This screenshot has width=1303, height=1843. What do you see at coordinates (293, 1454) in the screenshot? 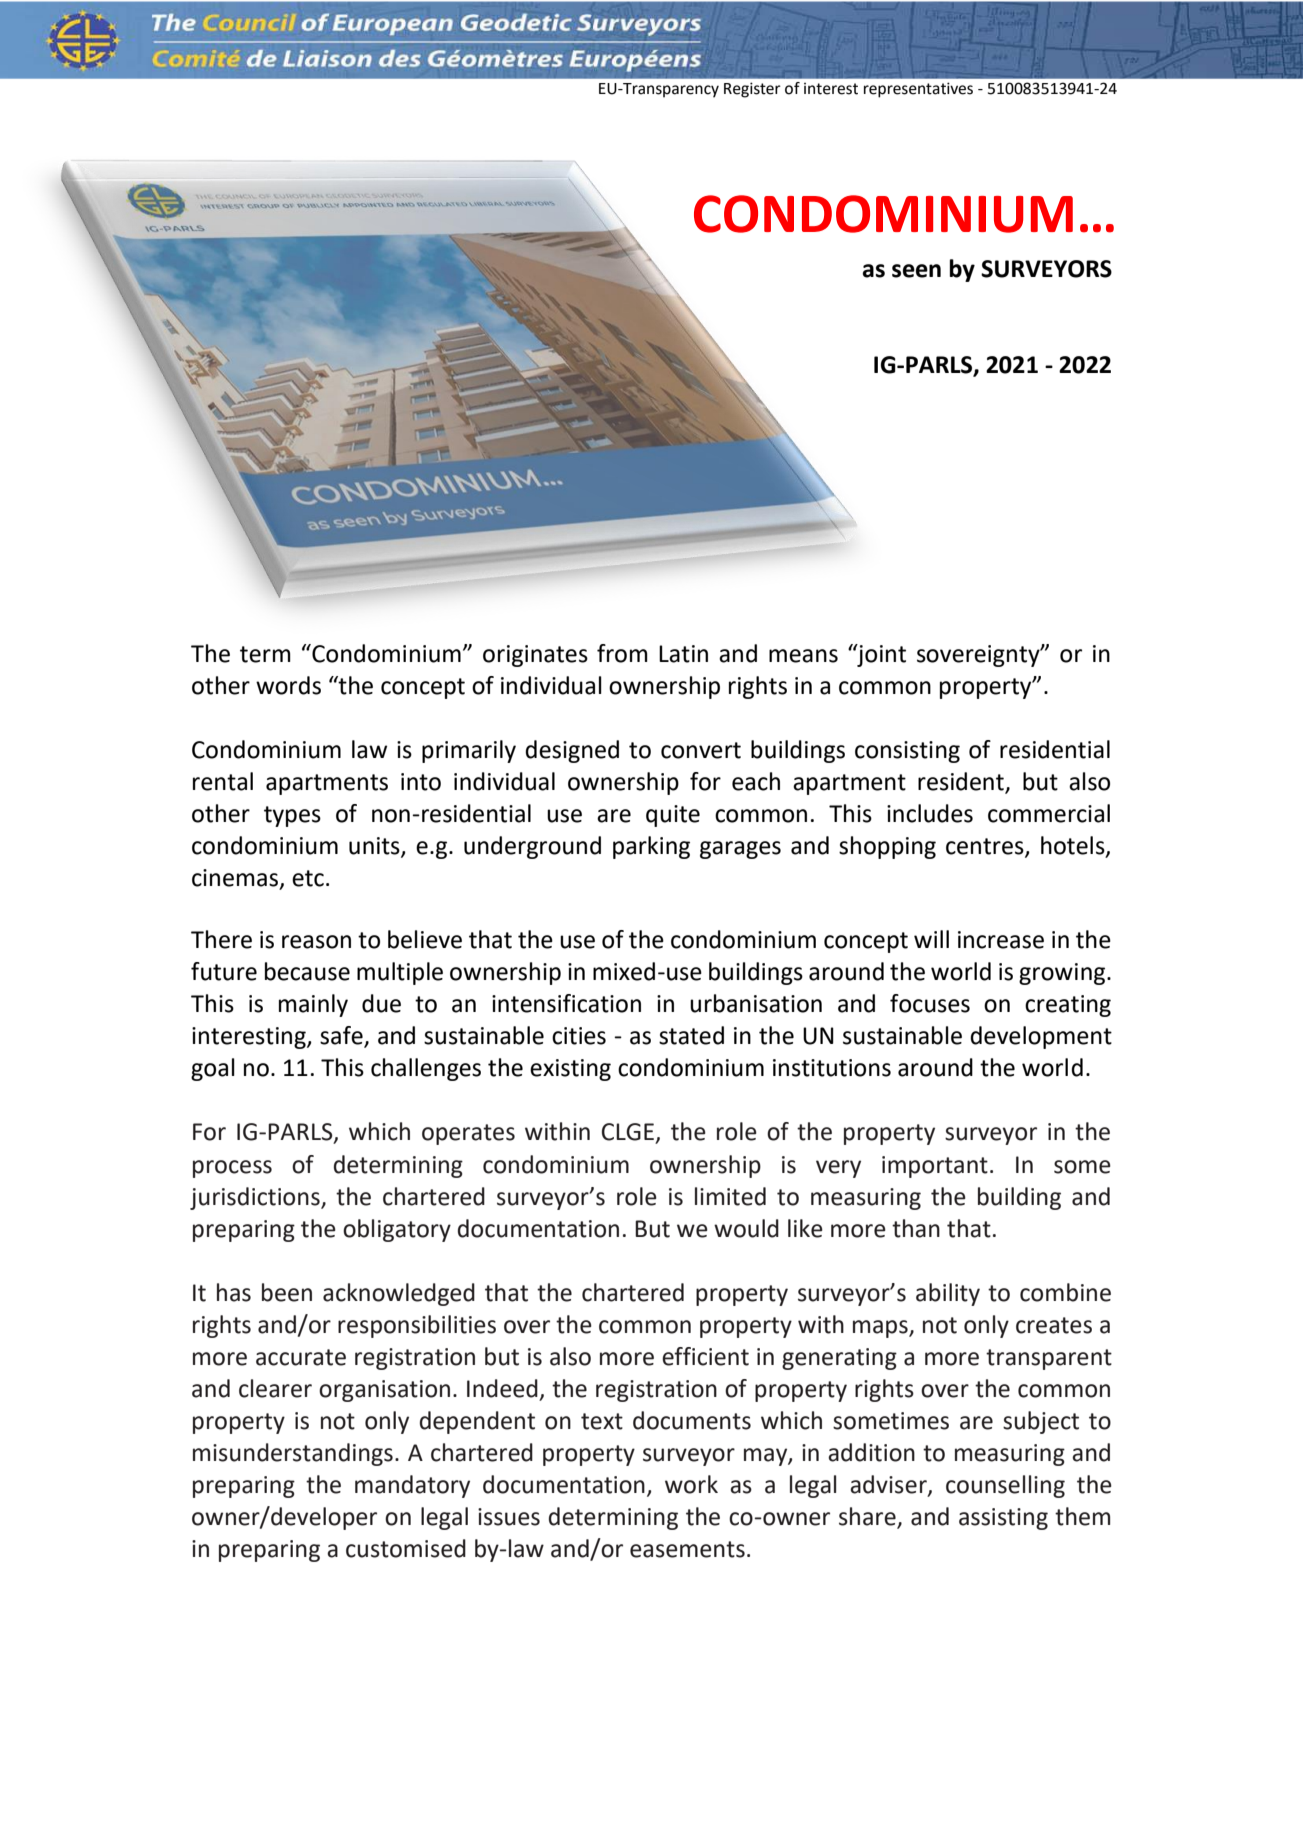
I see `misunderstandings` at bounding box center [293, 1454].
